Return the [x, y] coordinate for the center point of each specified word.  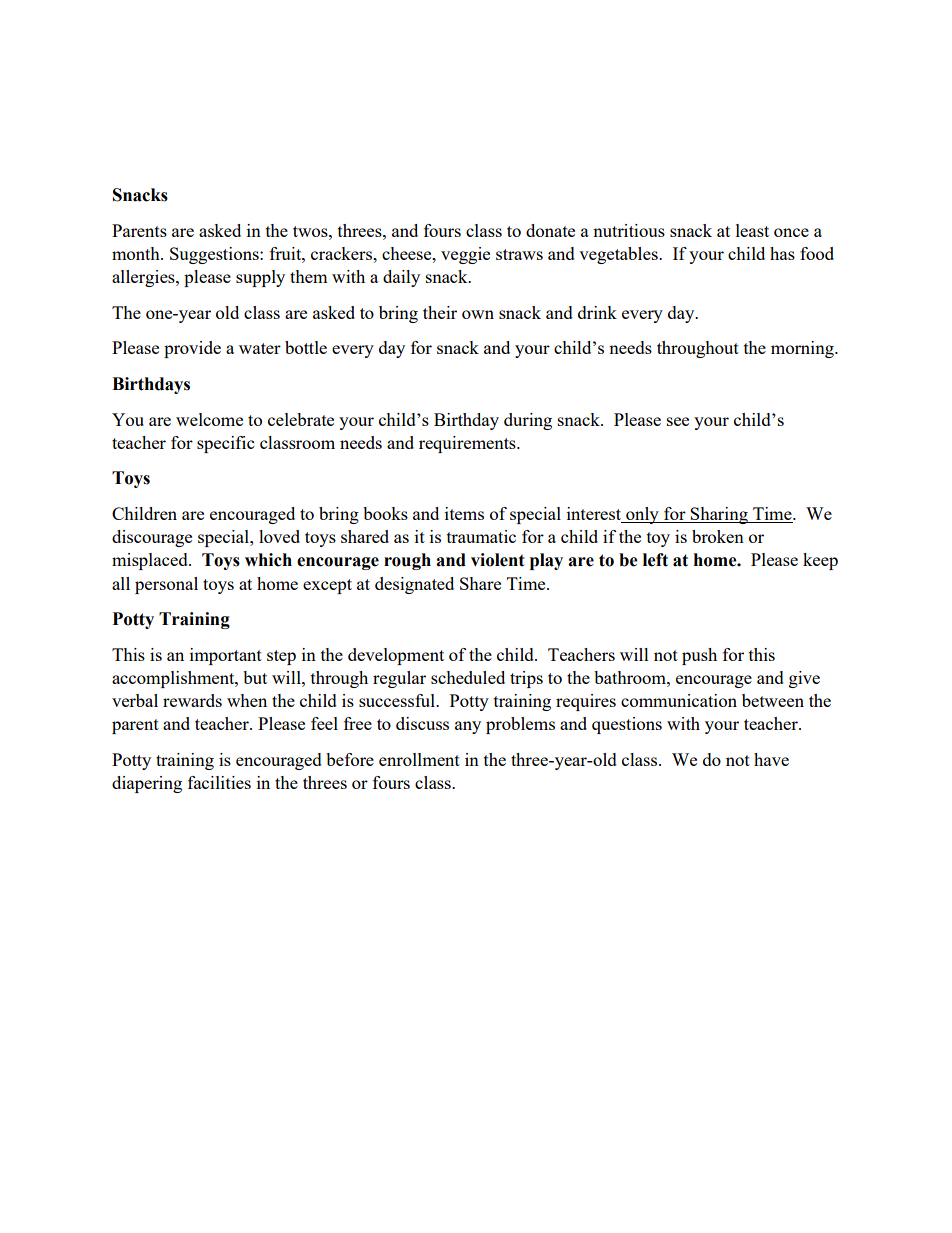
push [699, 656]
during [528, 421]
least [752, 230]
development [396, 656]
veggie [465, 255]
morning [803, 349]
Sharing [719, 515]
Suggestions [215, 255]
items [464, 513]
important [226, 656]
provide [192, 349]
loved [279, 536]
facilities [219, 782]
